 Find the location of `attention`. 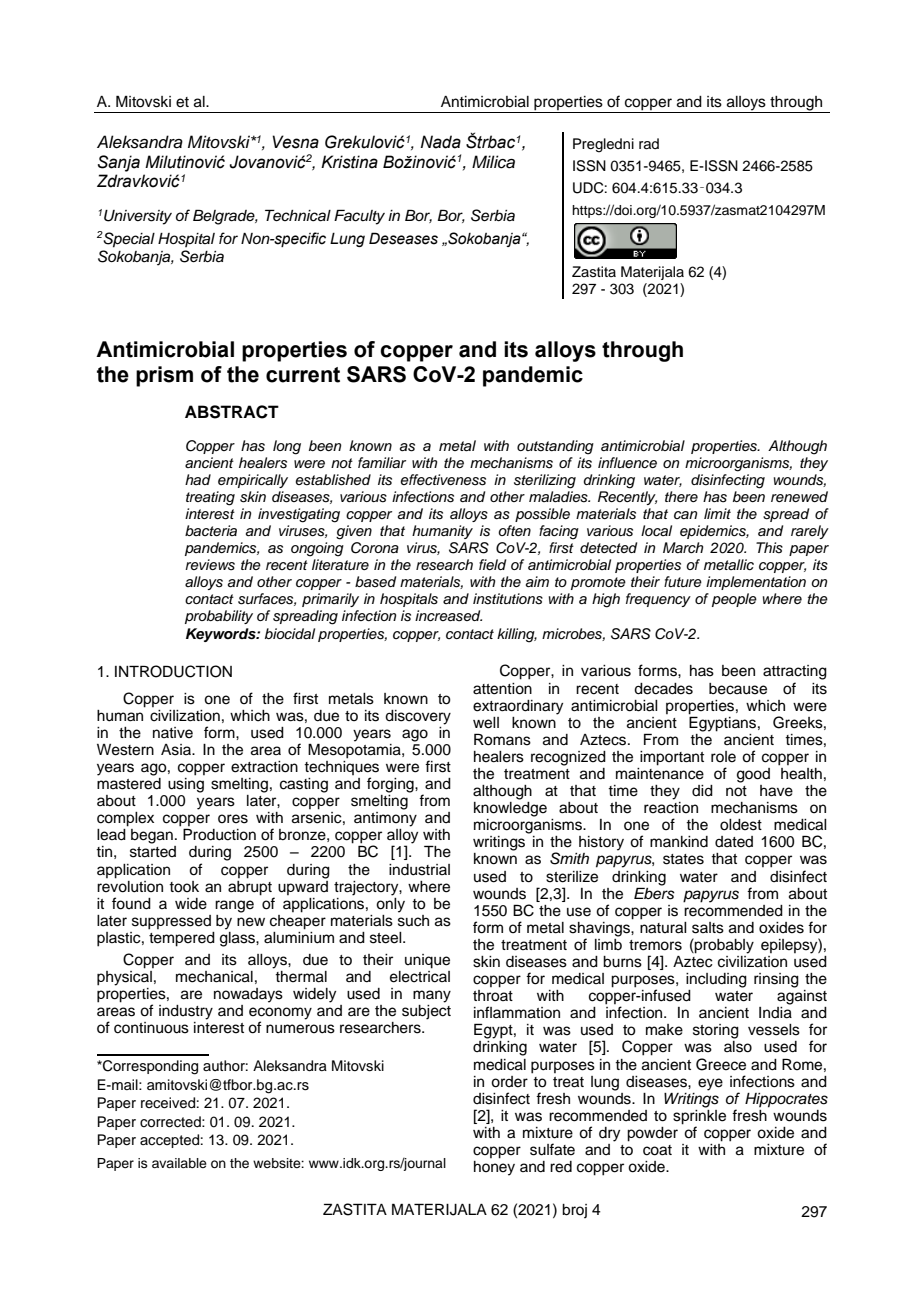

attention is located at coordinates (502, 689).
